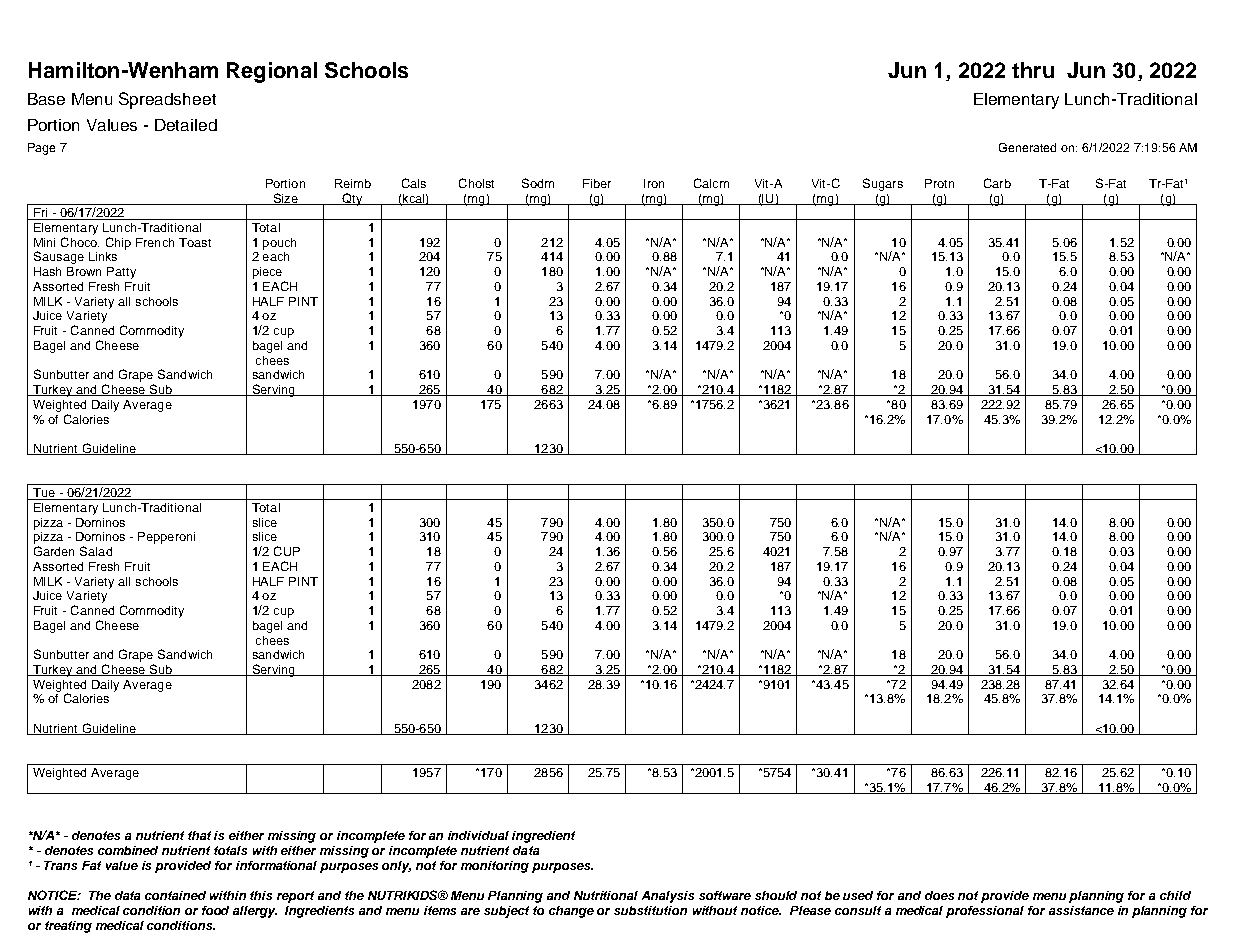  Describe the element at coordinates (167, 100) in the screenshot. I see `Spreadsheet` at that location.
